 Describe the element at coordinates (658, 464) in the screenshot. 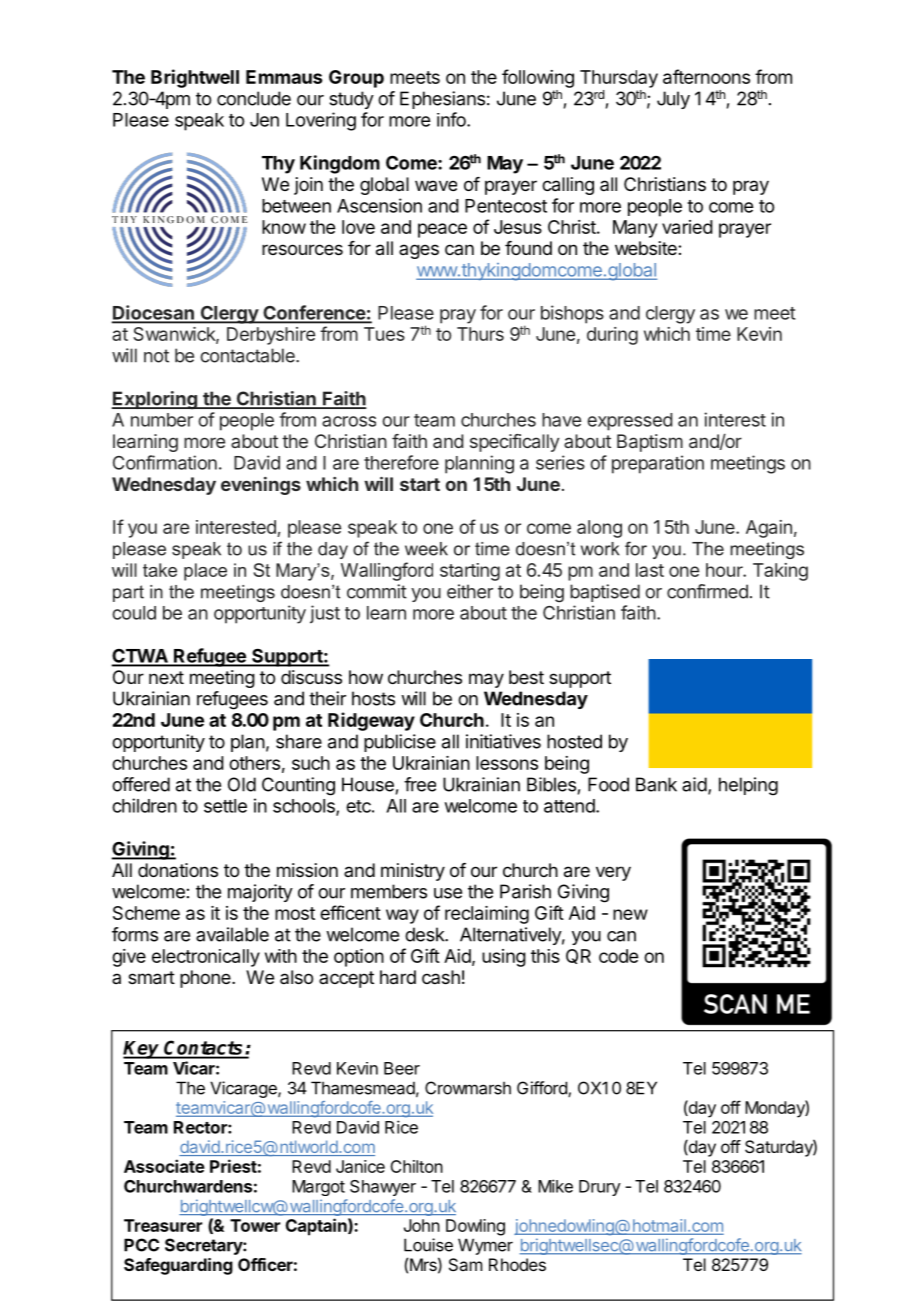

I see `preparation` at that location.
